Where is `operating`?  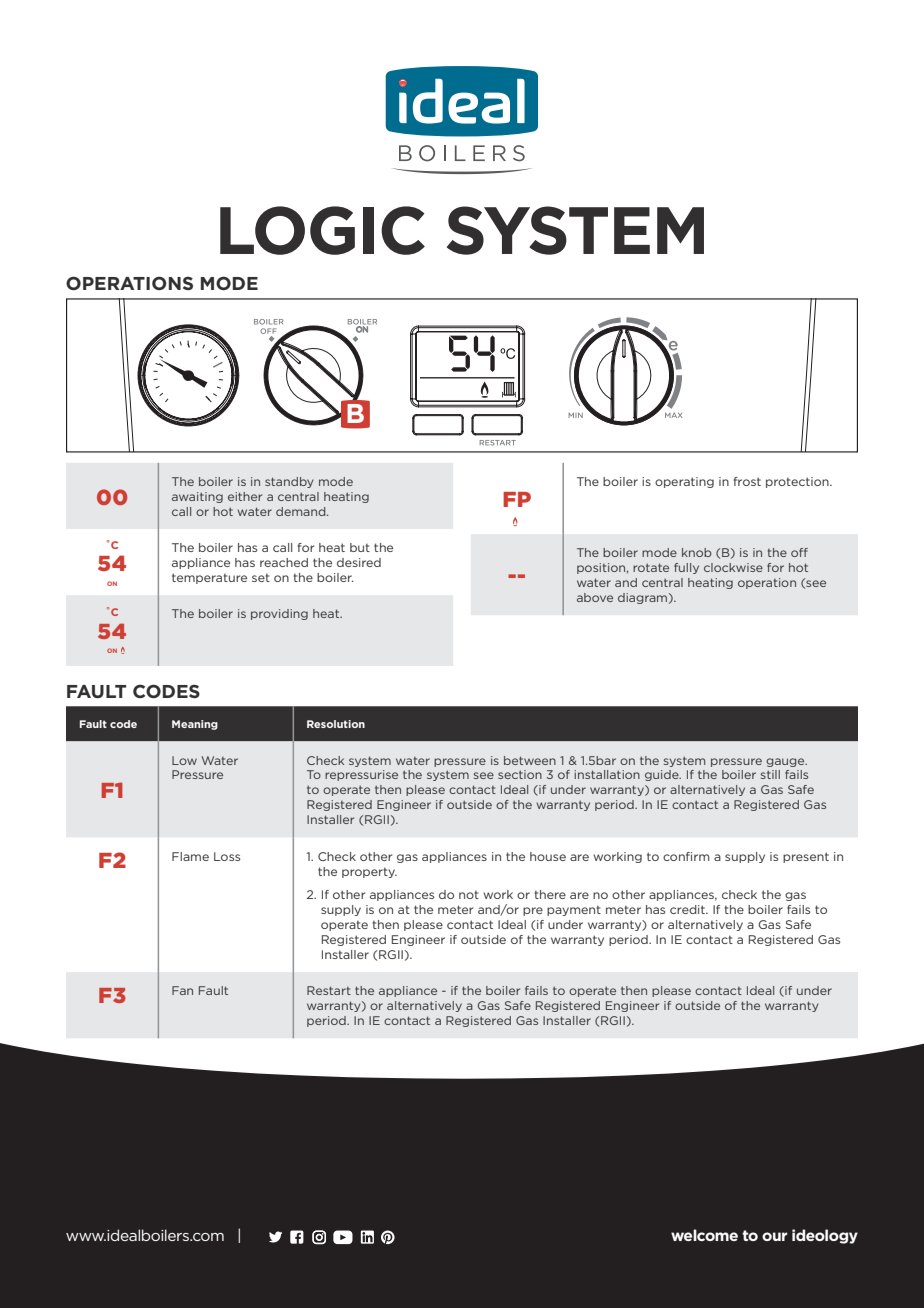 operating is located at coordinates (684, 482).
